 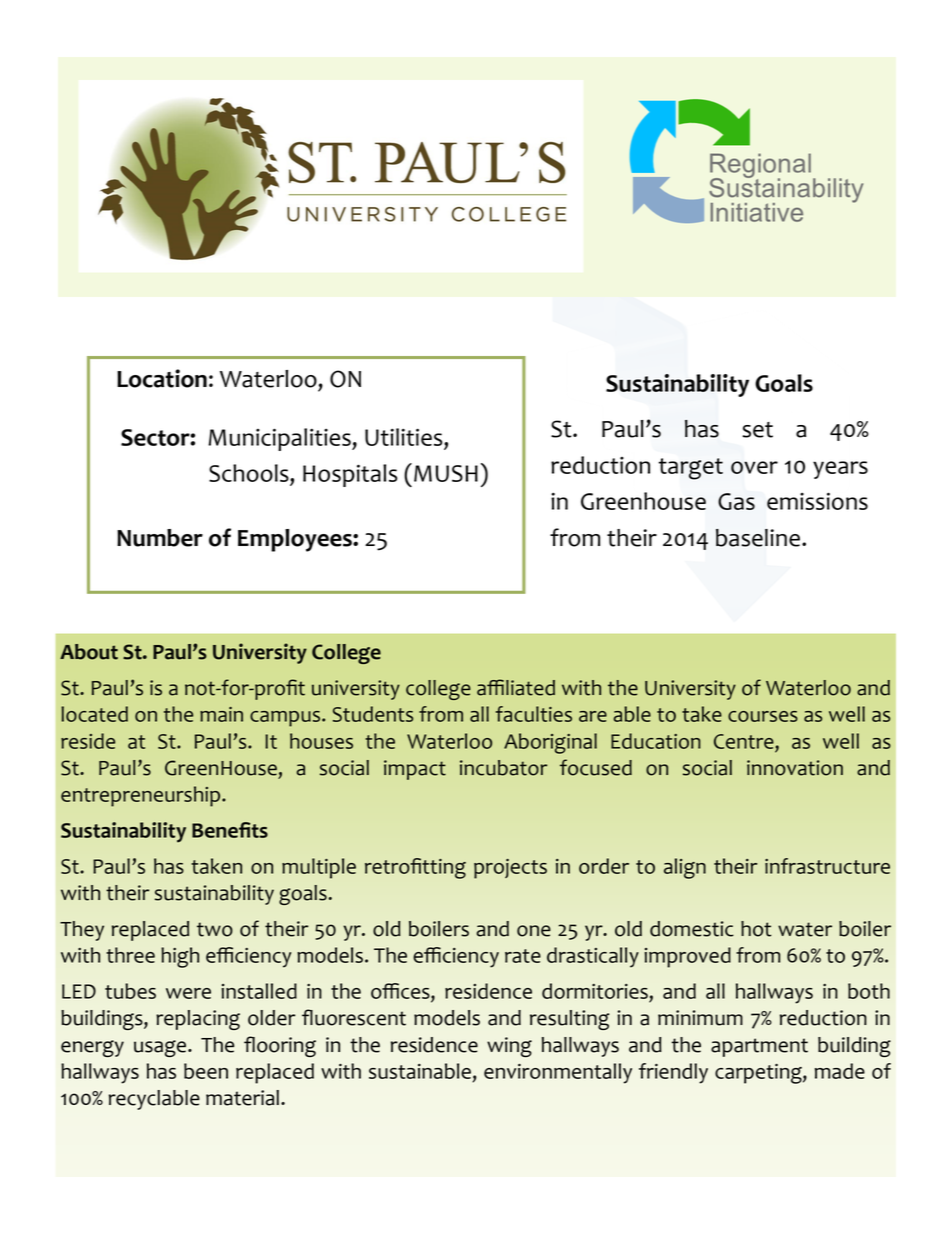 What do you see at coordinates (162, 378) in the screenshot?
I see `Location` at bounding box center [162, 378].
